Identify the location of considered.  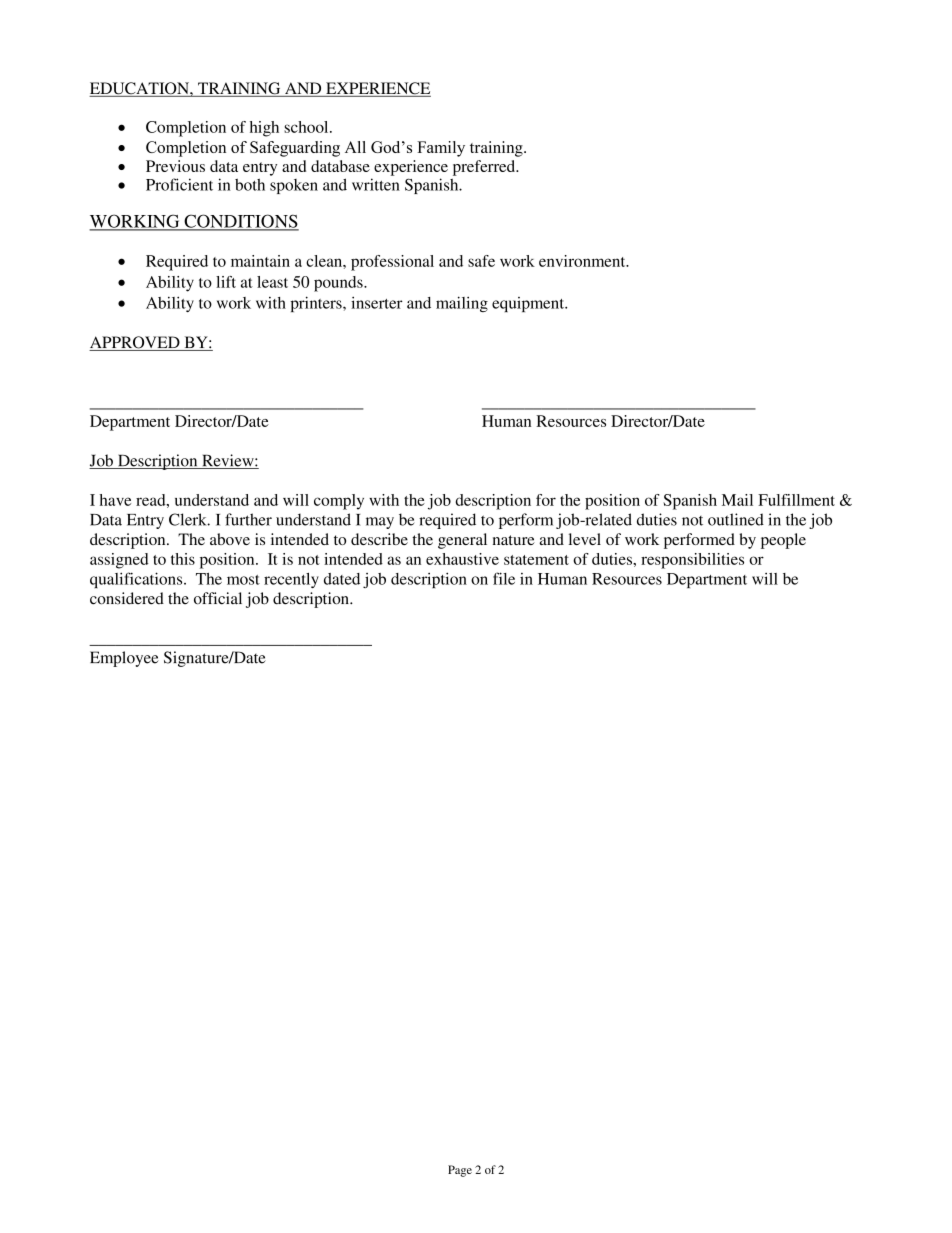
(127, 598).
